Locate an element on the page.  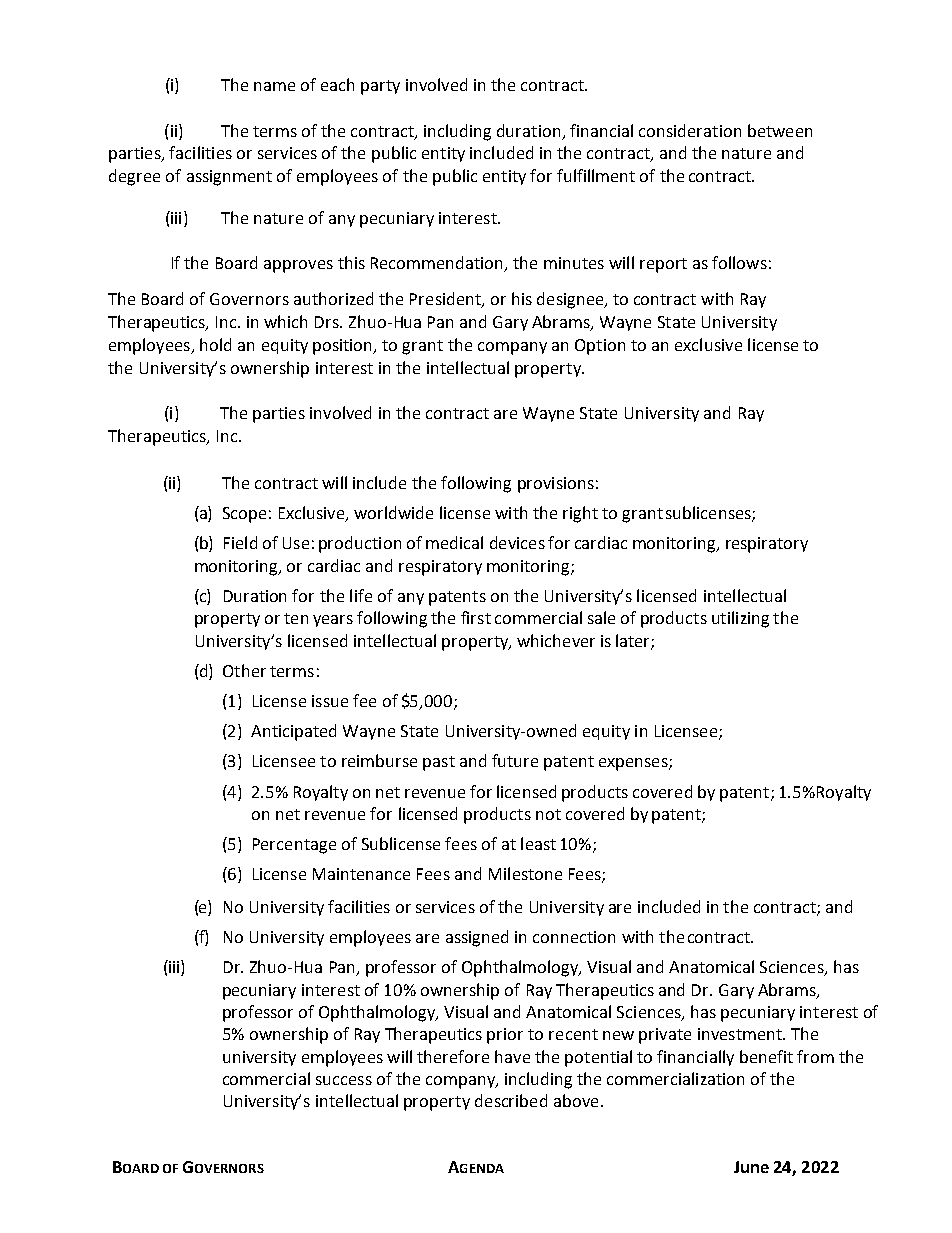
consideration is located at coordinates (690, 130).
